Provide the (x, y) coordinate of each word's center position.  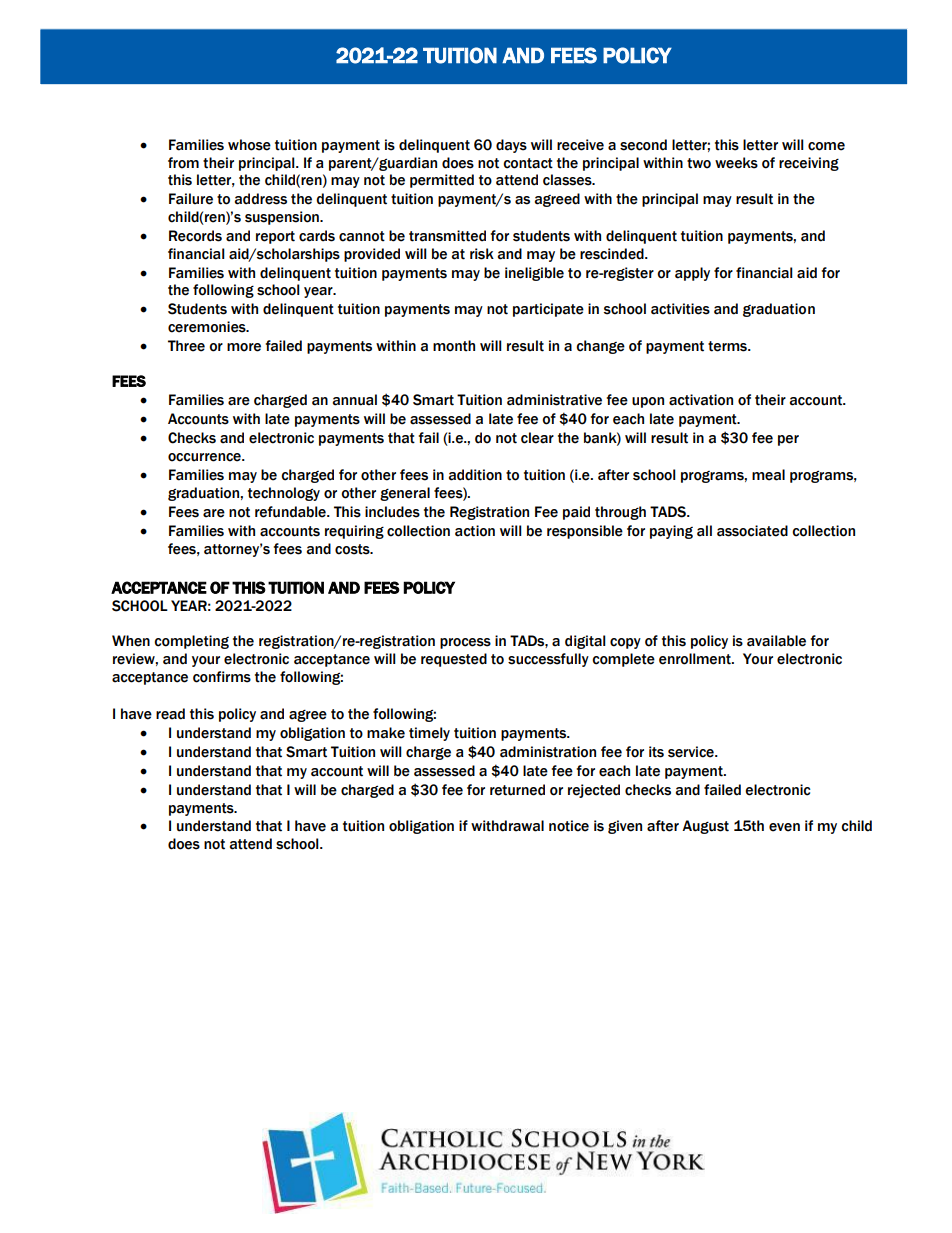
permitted (442, 181)
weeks (736, 163)
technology (284, 494)
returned (517, 790)
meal (768, 475)
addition (475, 475)
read (170, 714)
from (183, 163)
